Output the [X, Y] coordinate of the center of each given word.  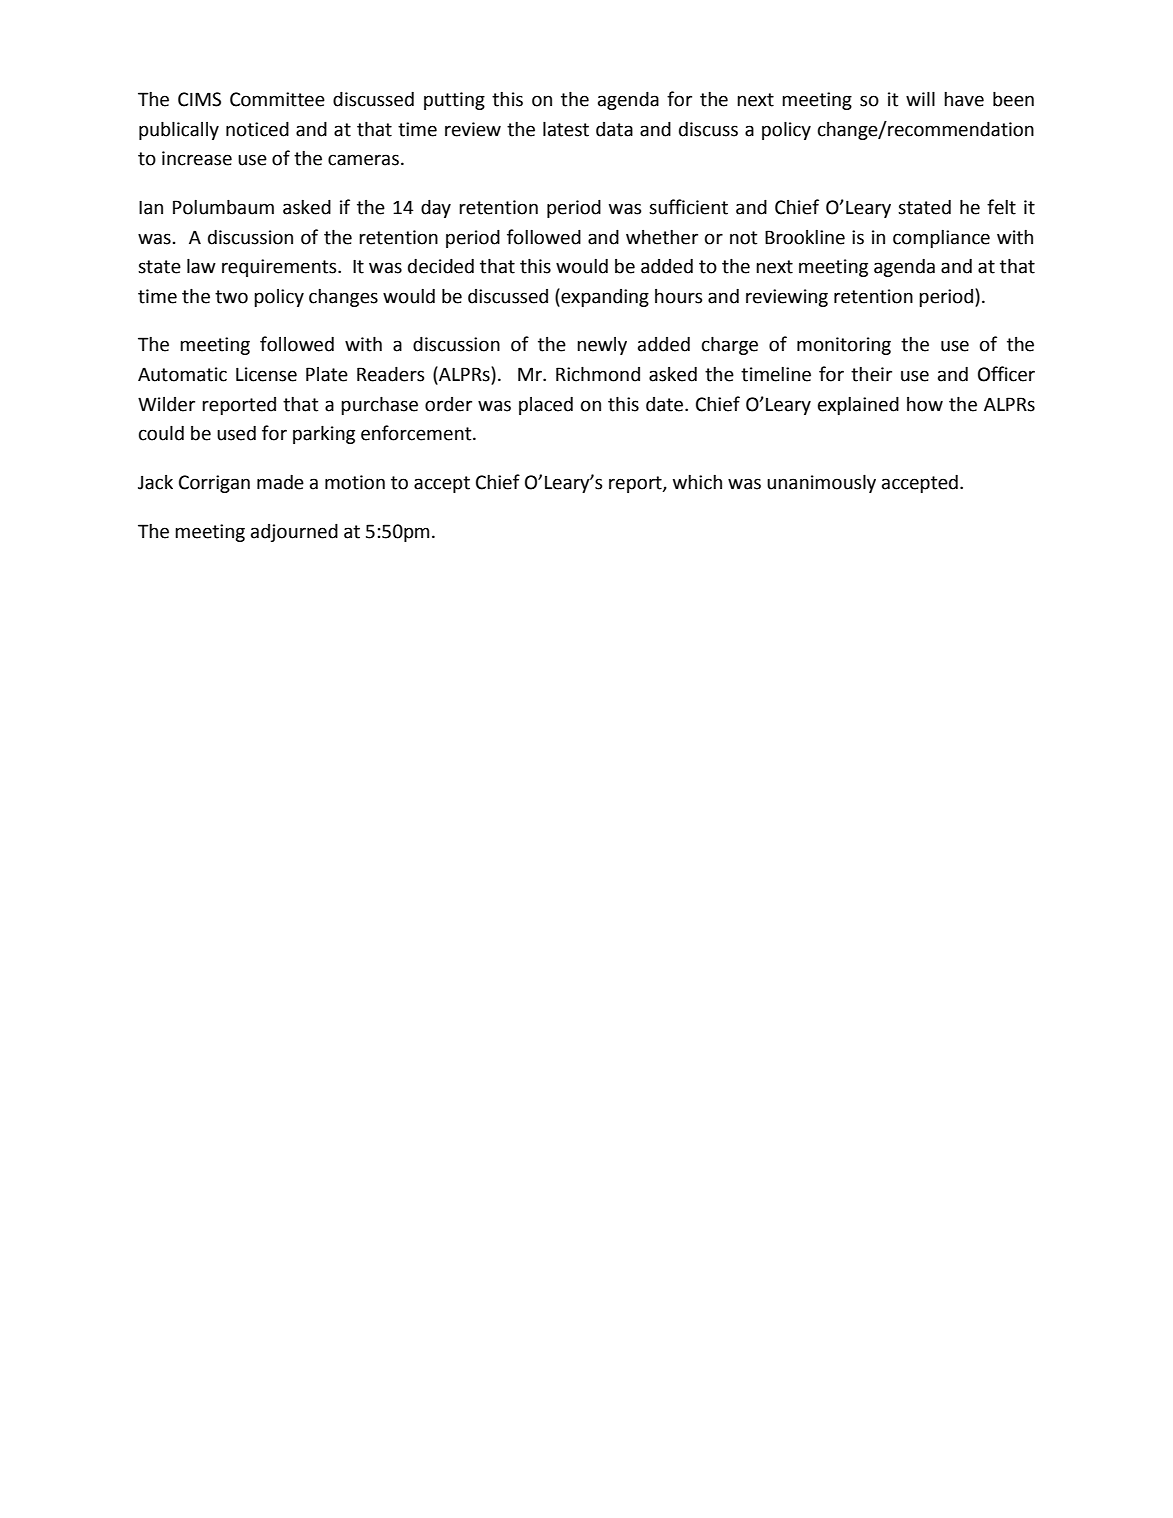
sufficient [688, 207]
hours [678, 296]
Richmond [598, 374]
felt [1001, 207]
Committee [277, 99]
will [920, 98]
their [871, 374]
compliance [941, 239]
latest [566, 129]
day [436, 208]
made [280, 482]
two [231, 297]
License [266, 374]
